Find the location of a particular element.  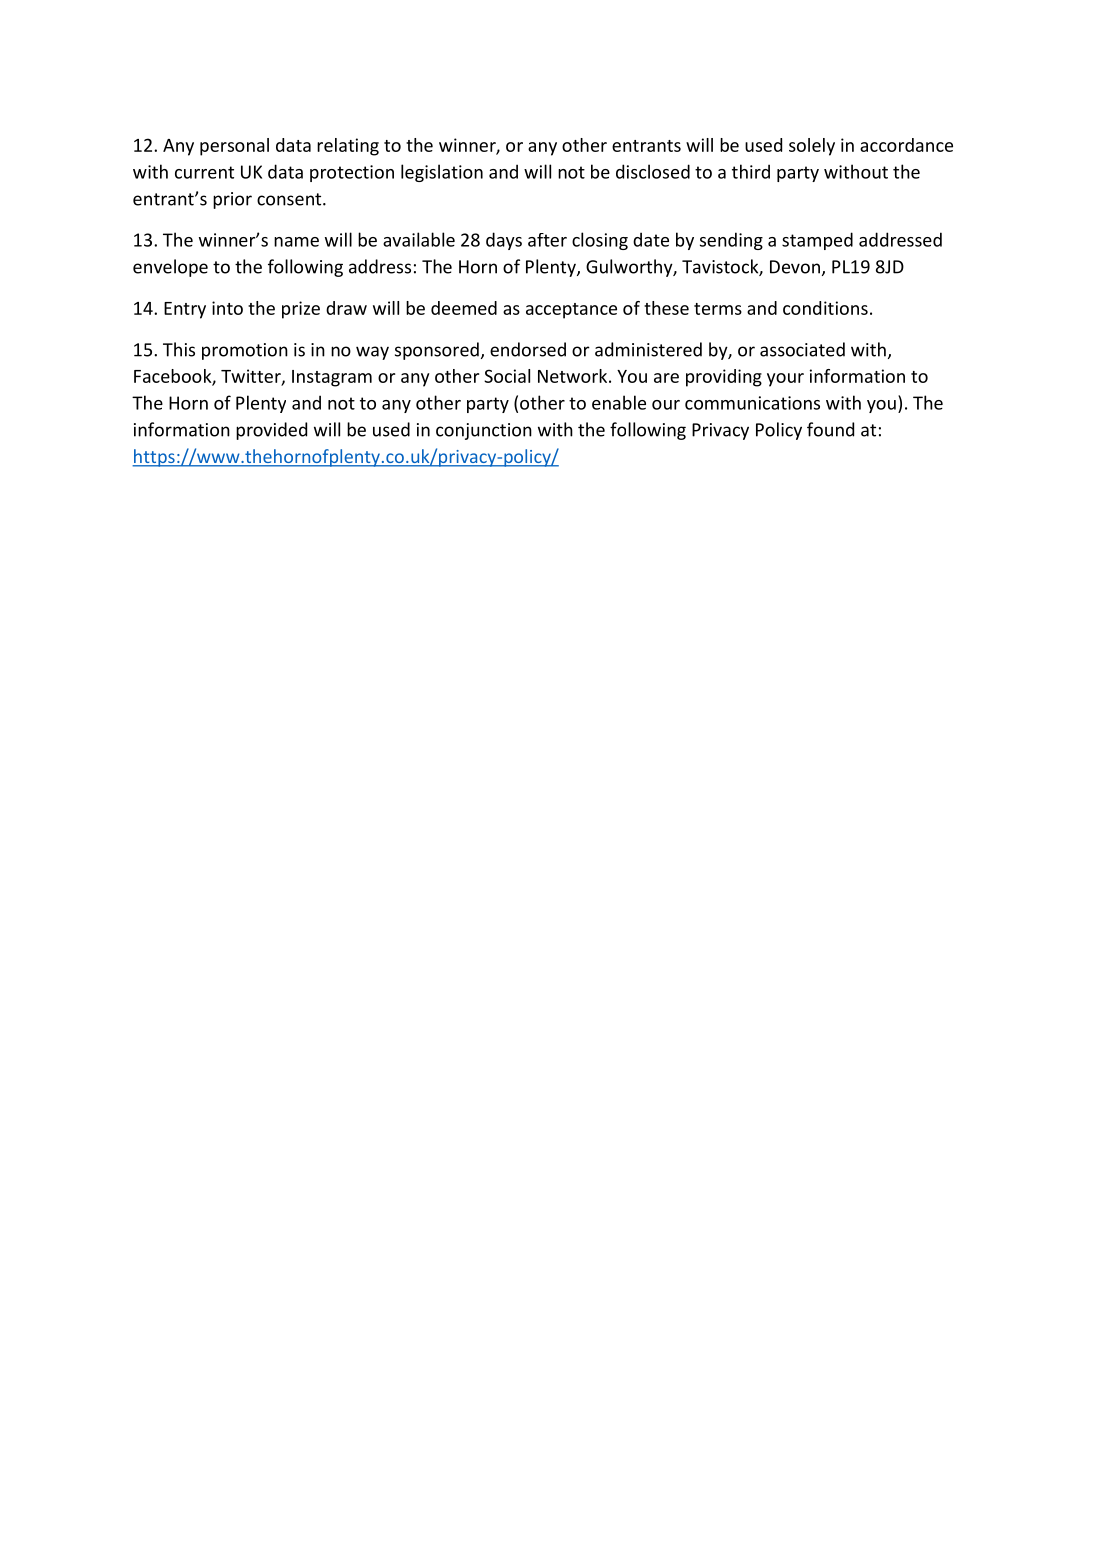

found is located at coordinates (830, 429).
